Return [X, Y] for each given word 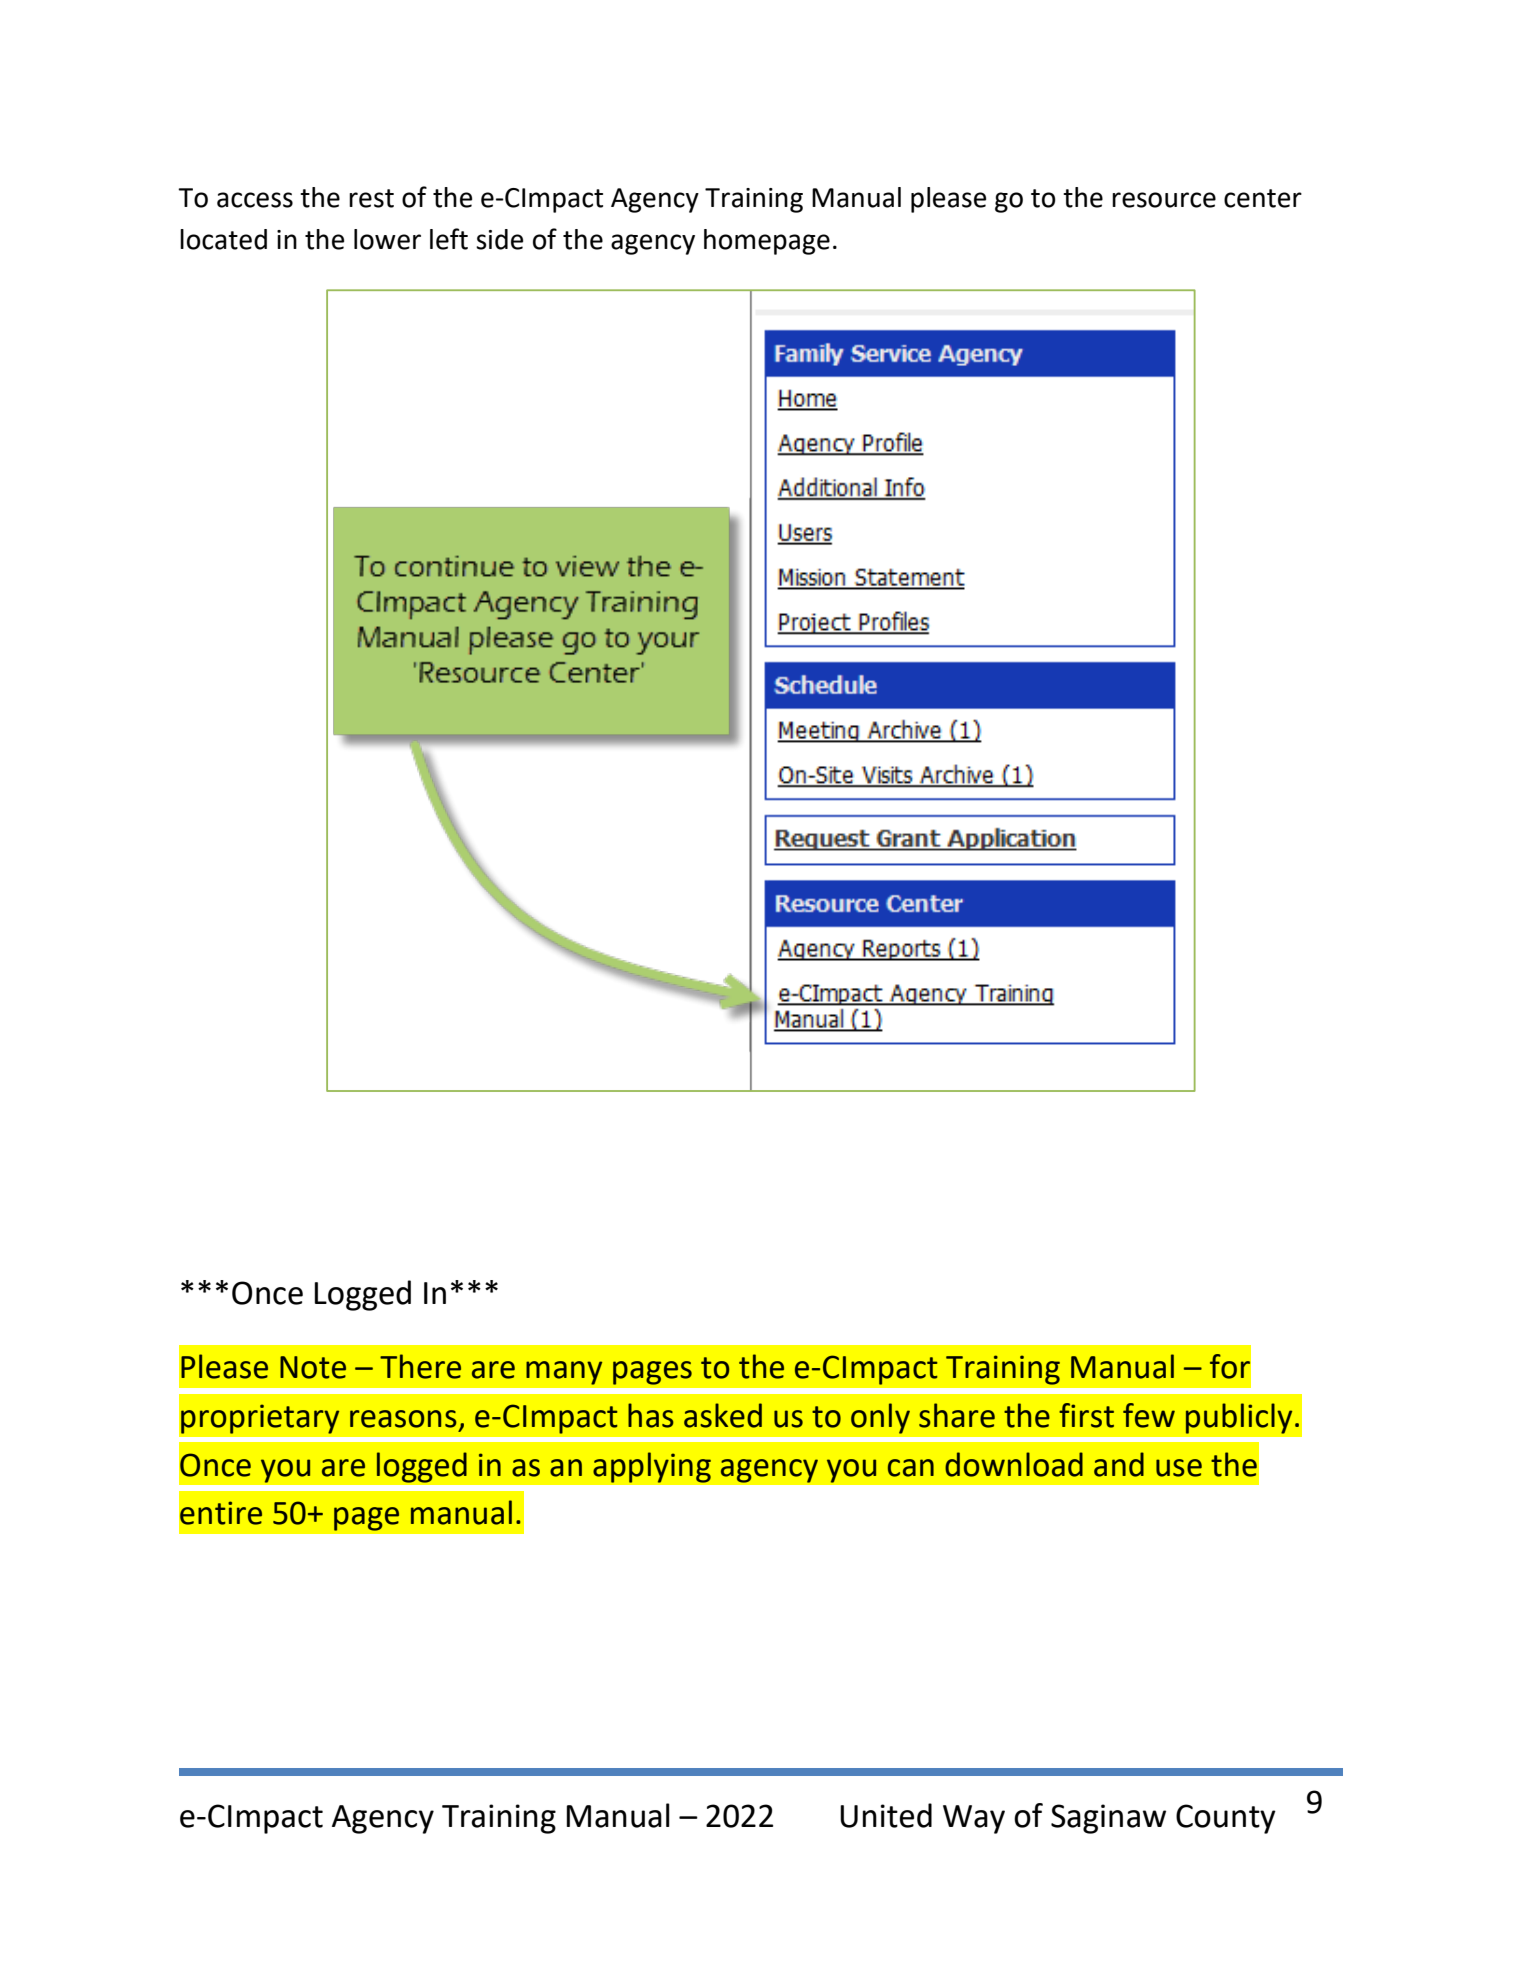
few [1149, 1415]
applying [652, 1467]
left [449, 239]
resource [1164, 200]
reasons [403, 1419]
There [420, 1366]
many [564, 1373]
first [1086, 1415]
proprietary [260, 1419]
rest [371, 198]
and [1119, 1464]
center [1263, 198]
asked [723, 1415]
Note [313, 1367]
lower [387, 239]
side [499, 239]
